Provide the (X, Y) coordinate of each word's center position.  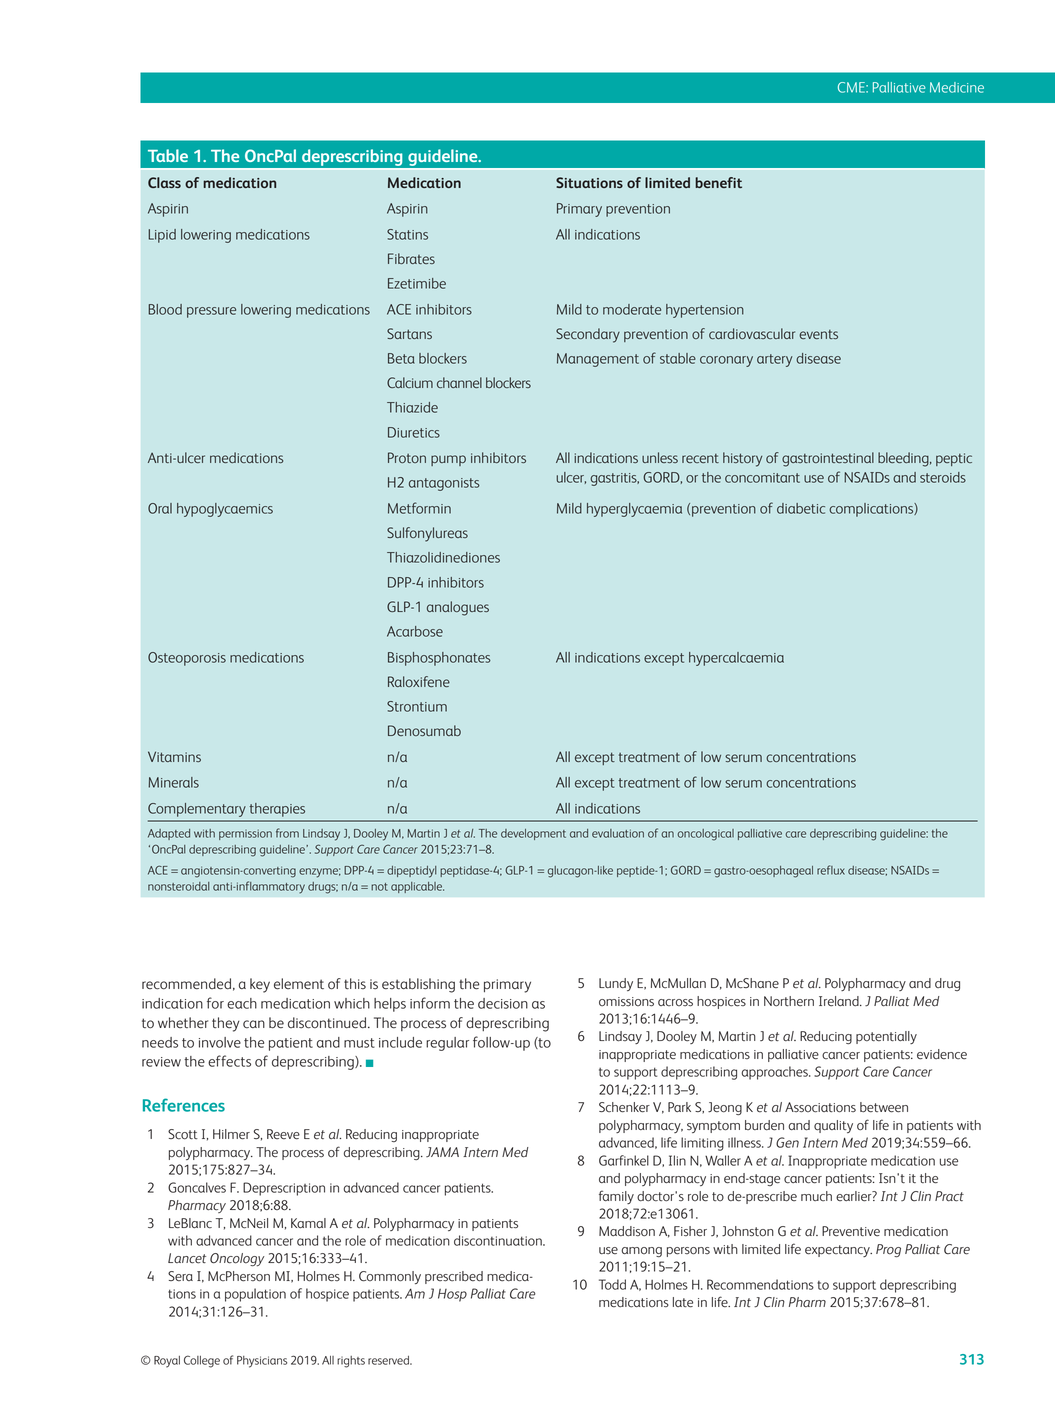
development (533, 834)
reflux (831, 870)
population (255, 1295)
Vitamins (174, 756)
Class (164, 182)
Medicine (957, 87)
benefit (718, 182)
